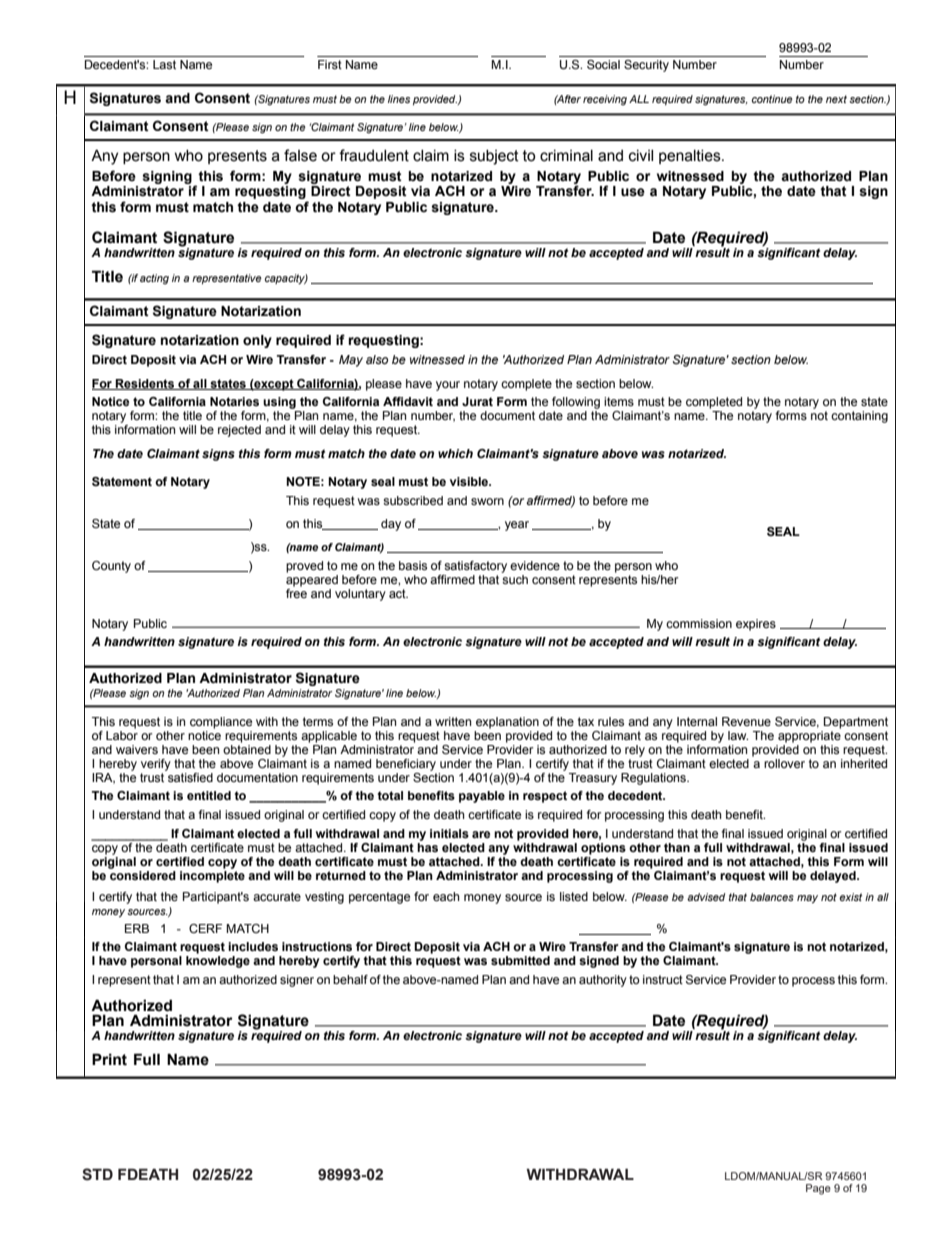 The image size is (952, 1233). What do you see at coordinates (379, 898) in the screenshot?
I see `percentage` at bounding box center [379, 898].
